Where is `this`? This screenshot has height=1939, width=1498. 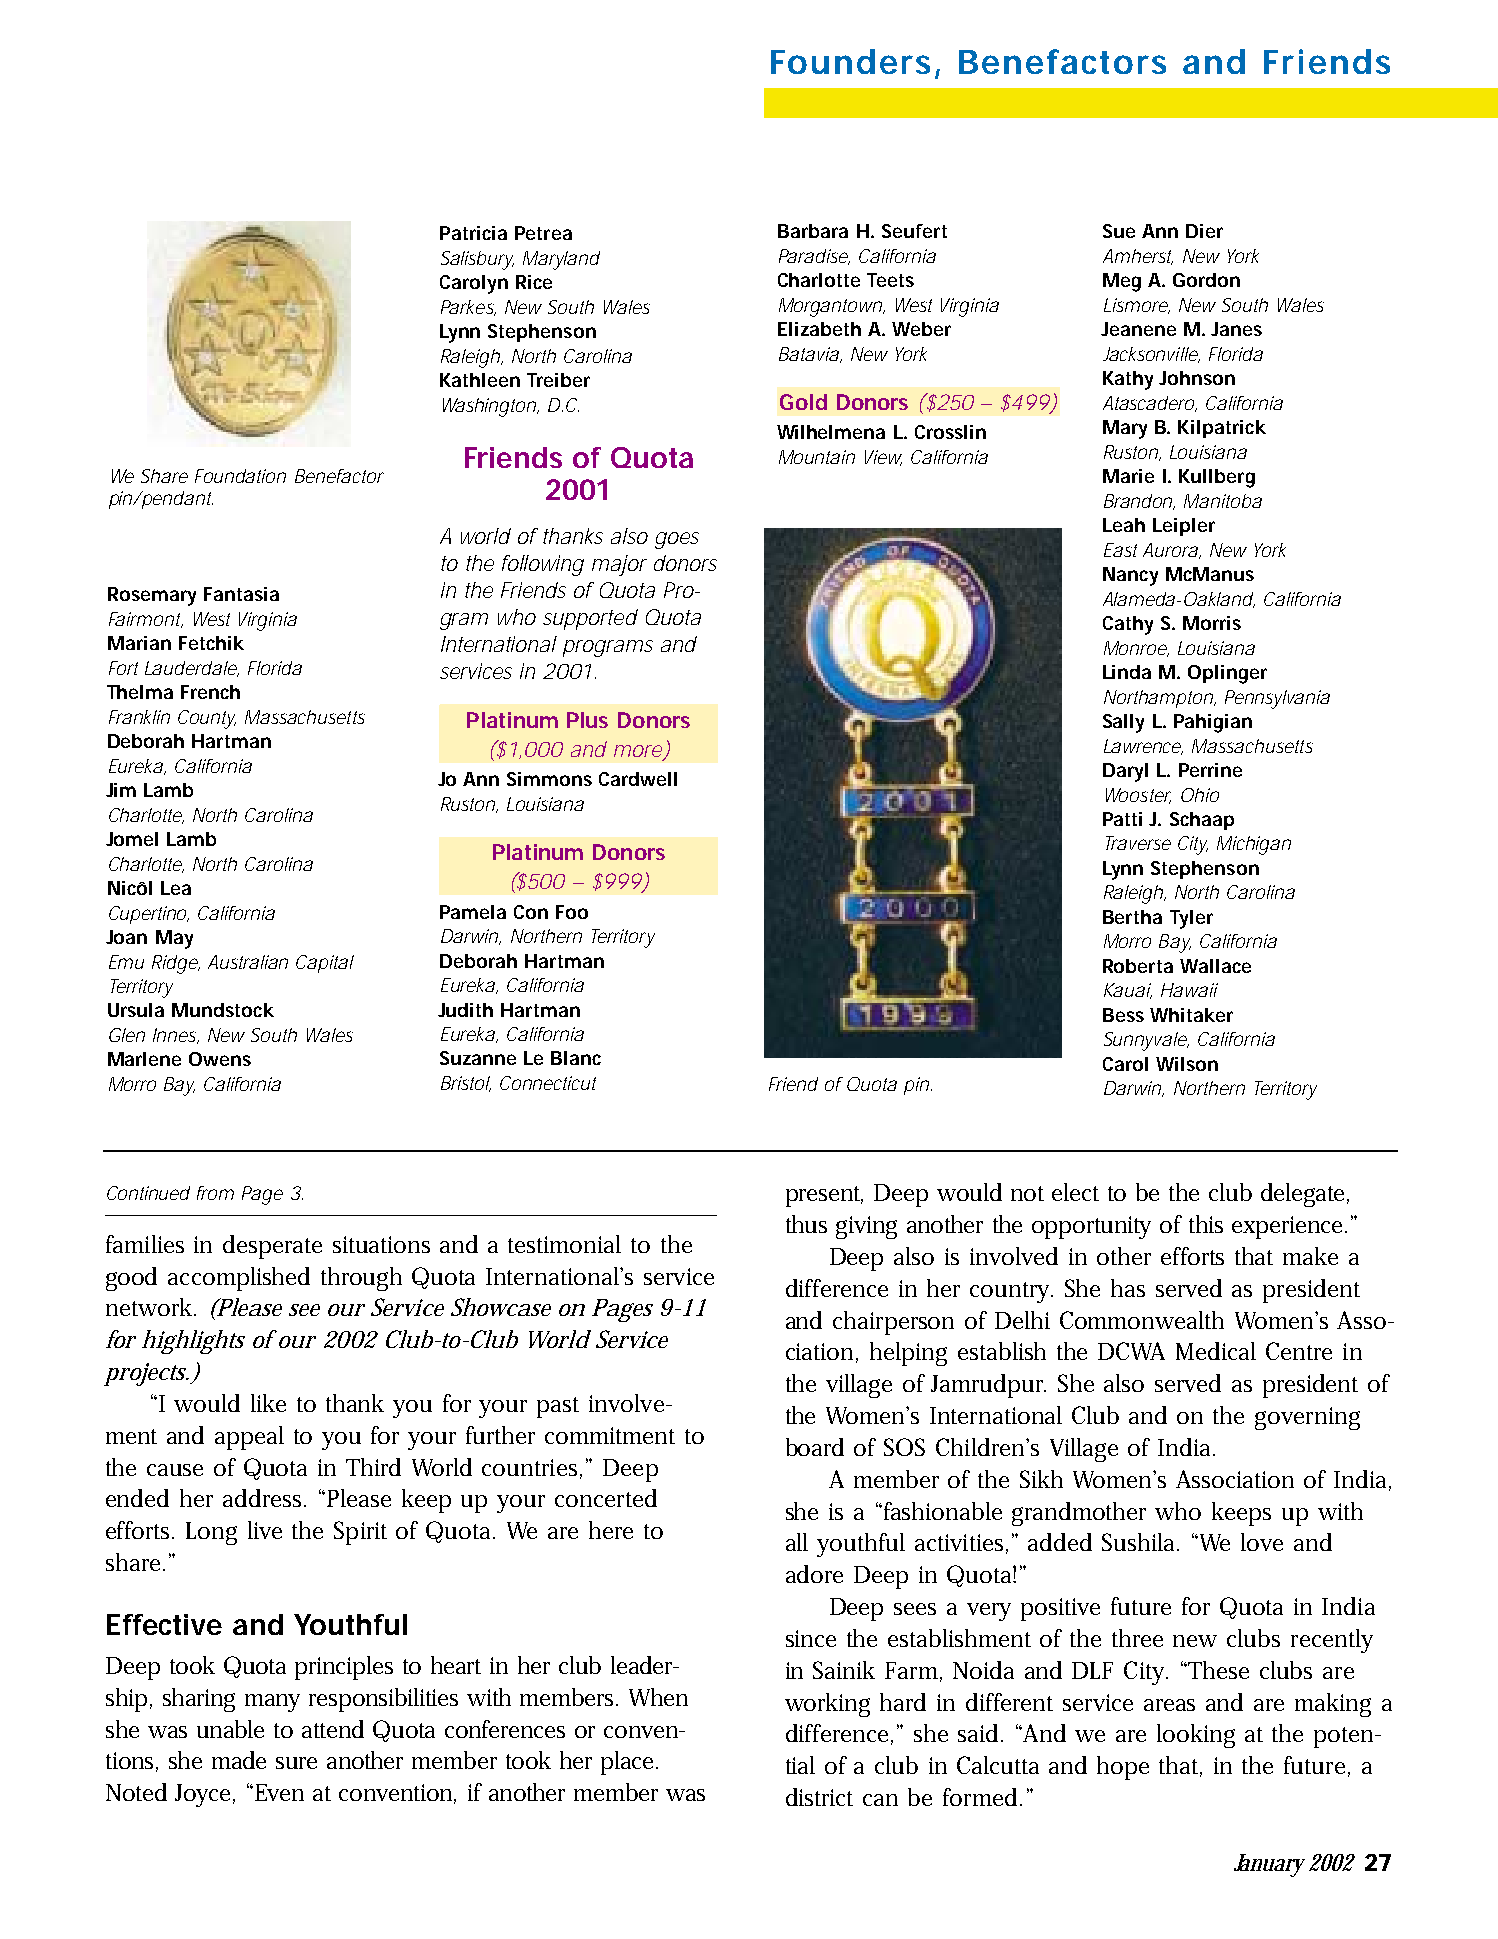
this is located at coordinates (1206, 1224).
